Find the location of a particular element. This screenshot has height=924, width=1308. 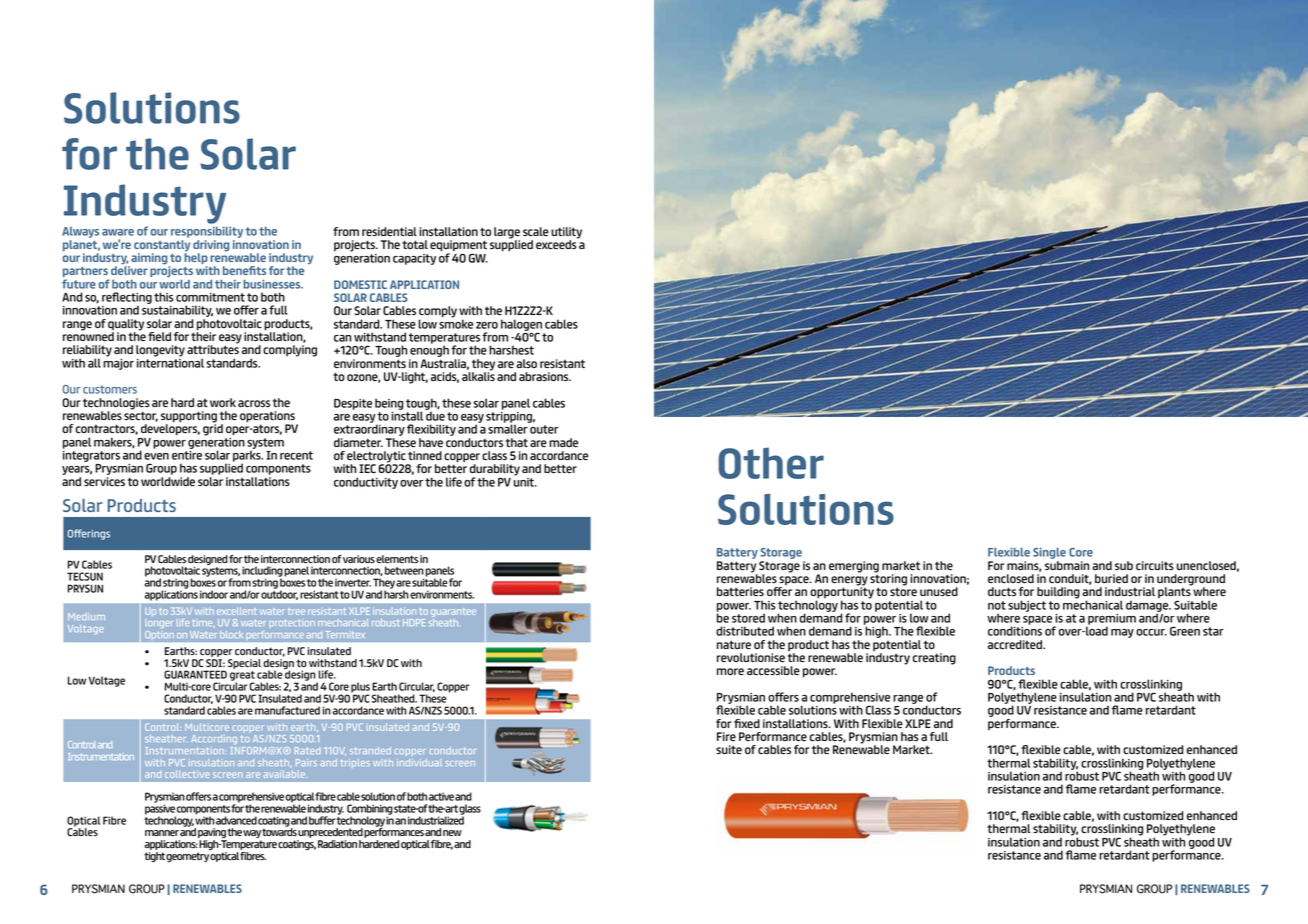

Single is located at coordinates (1049, 553).
